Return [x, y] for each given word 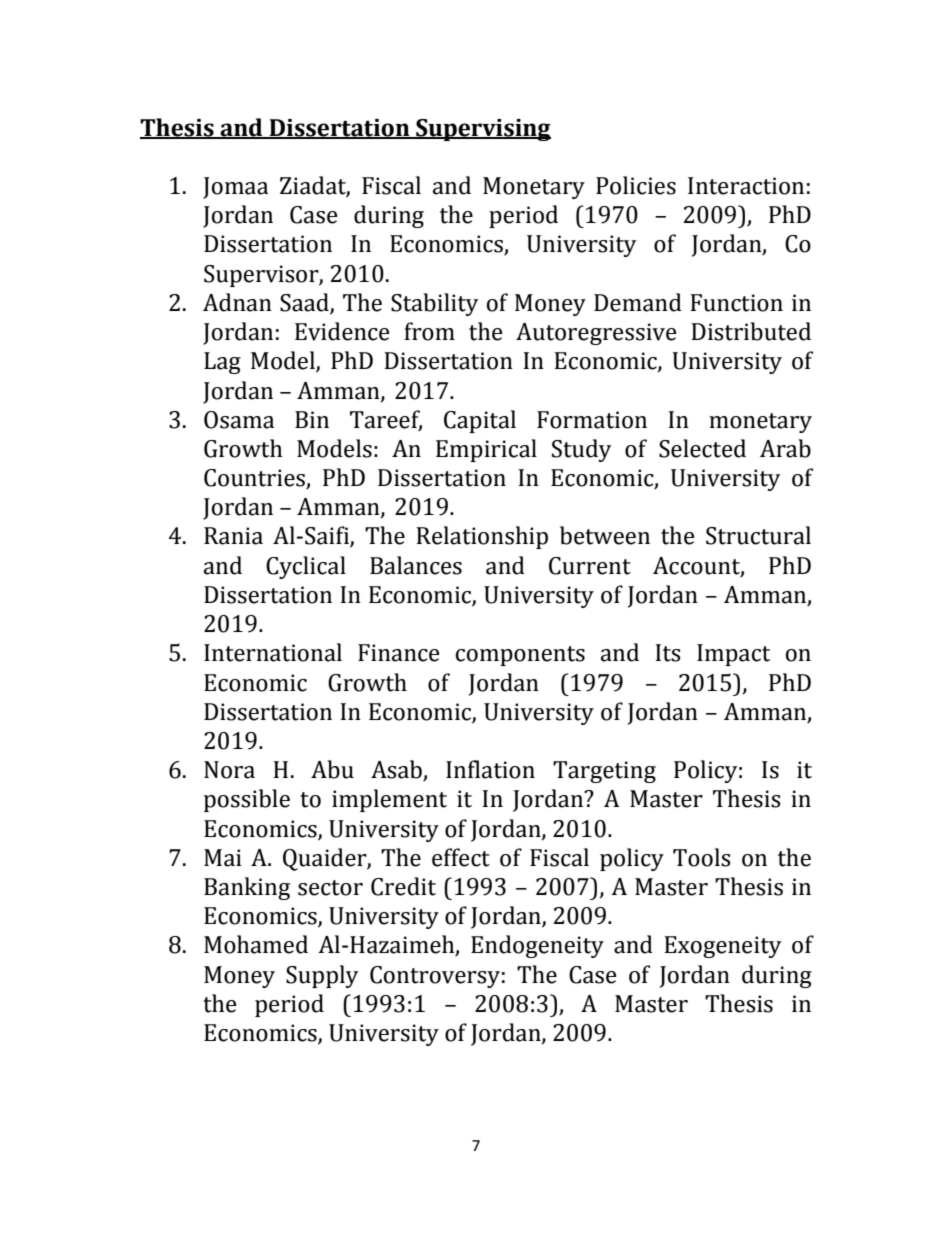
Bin [312, 419]
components [520, 656]
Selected [702, 448]
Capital [480, 421]
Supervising [482, 130]
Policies [636, 185]
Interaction [746, 186]
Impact [733, 655]
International [273, 652]
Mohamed [256, 944]
